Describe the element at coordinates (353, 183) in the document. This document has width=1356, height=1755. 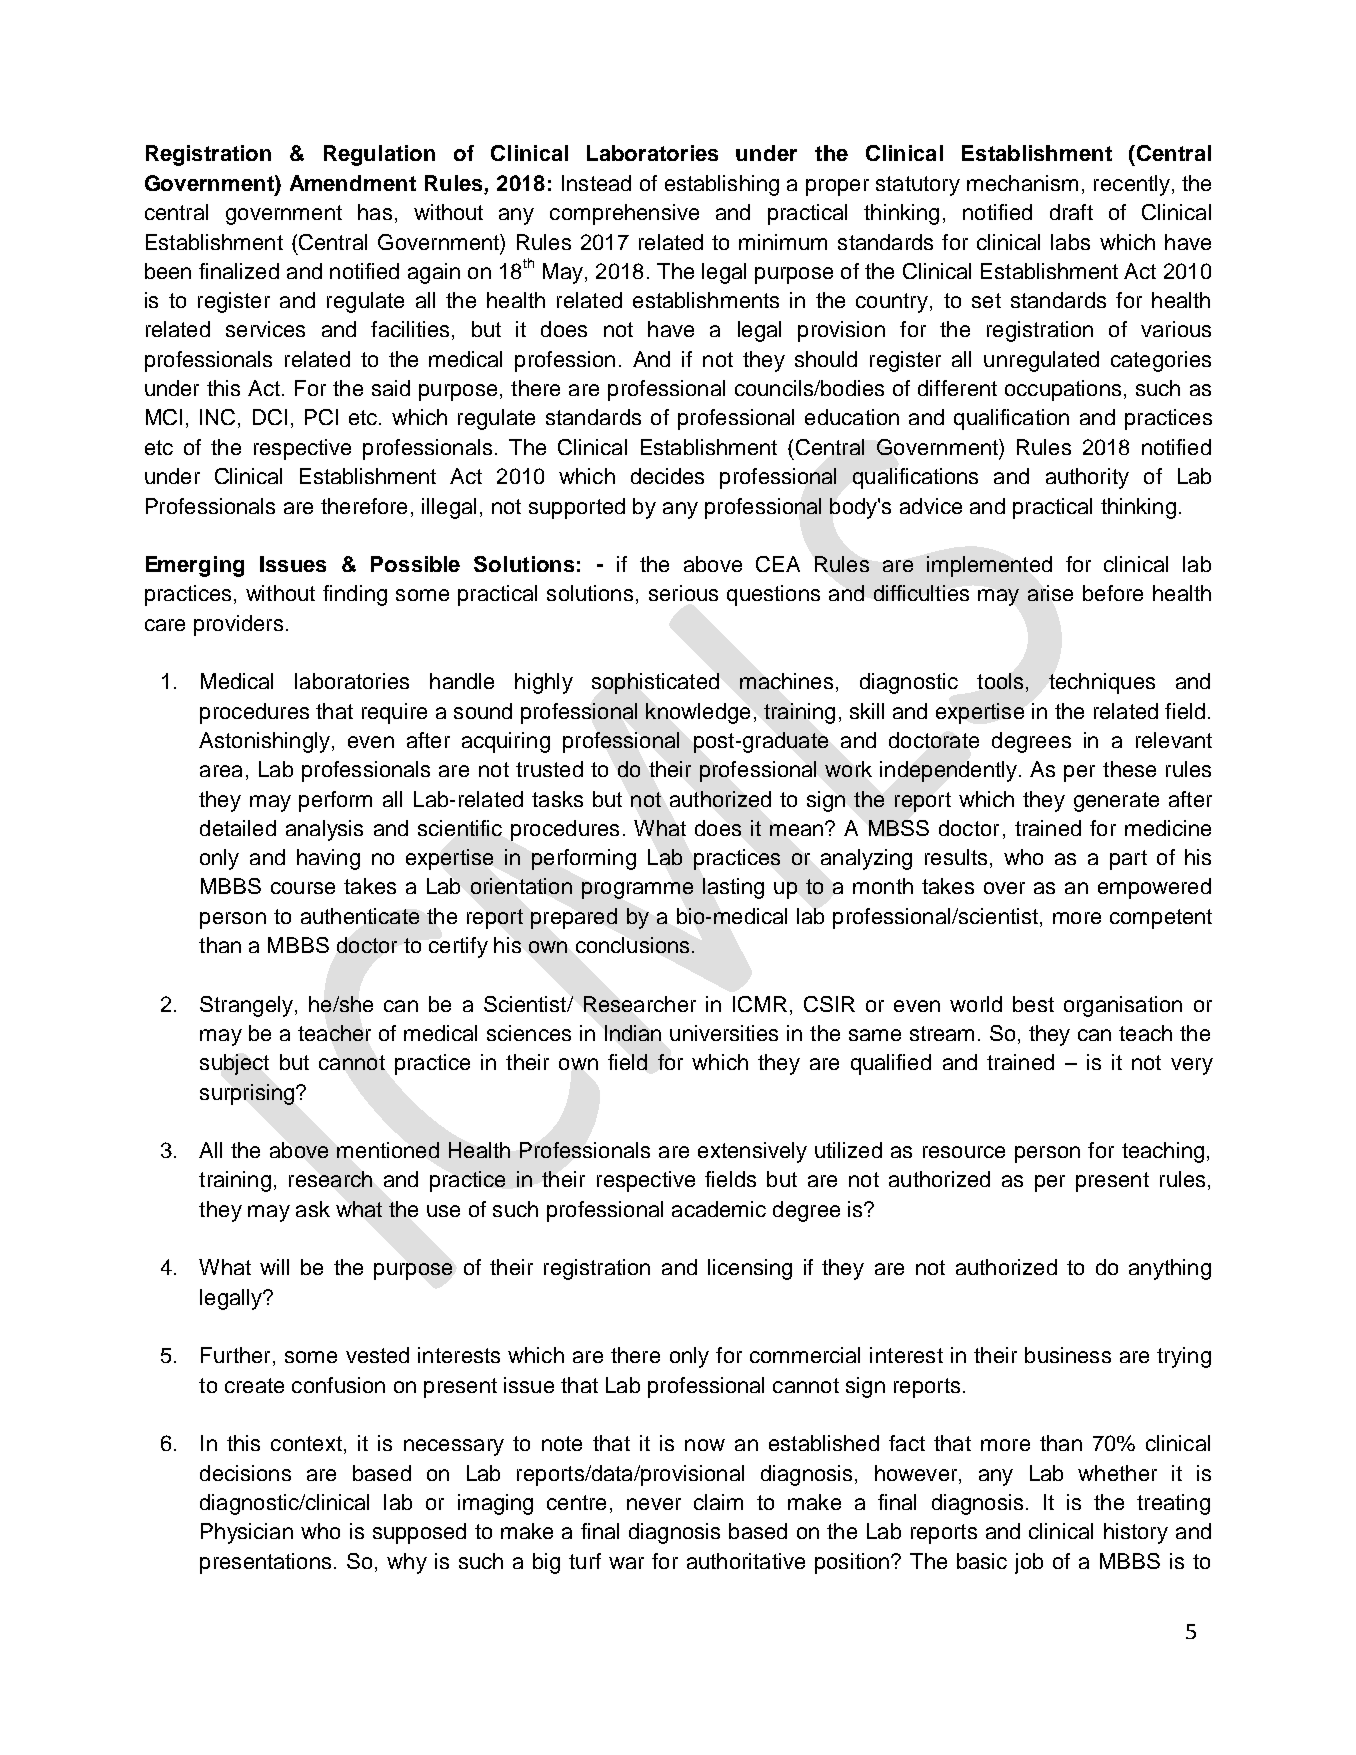
I see `Amendment` at that location.
